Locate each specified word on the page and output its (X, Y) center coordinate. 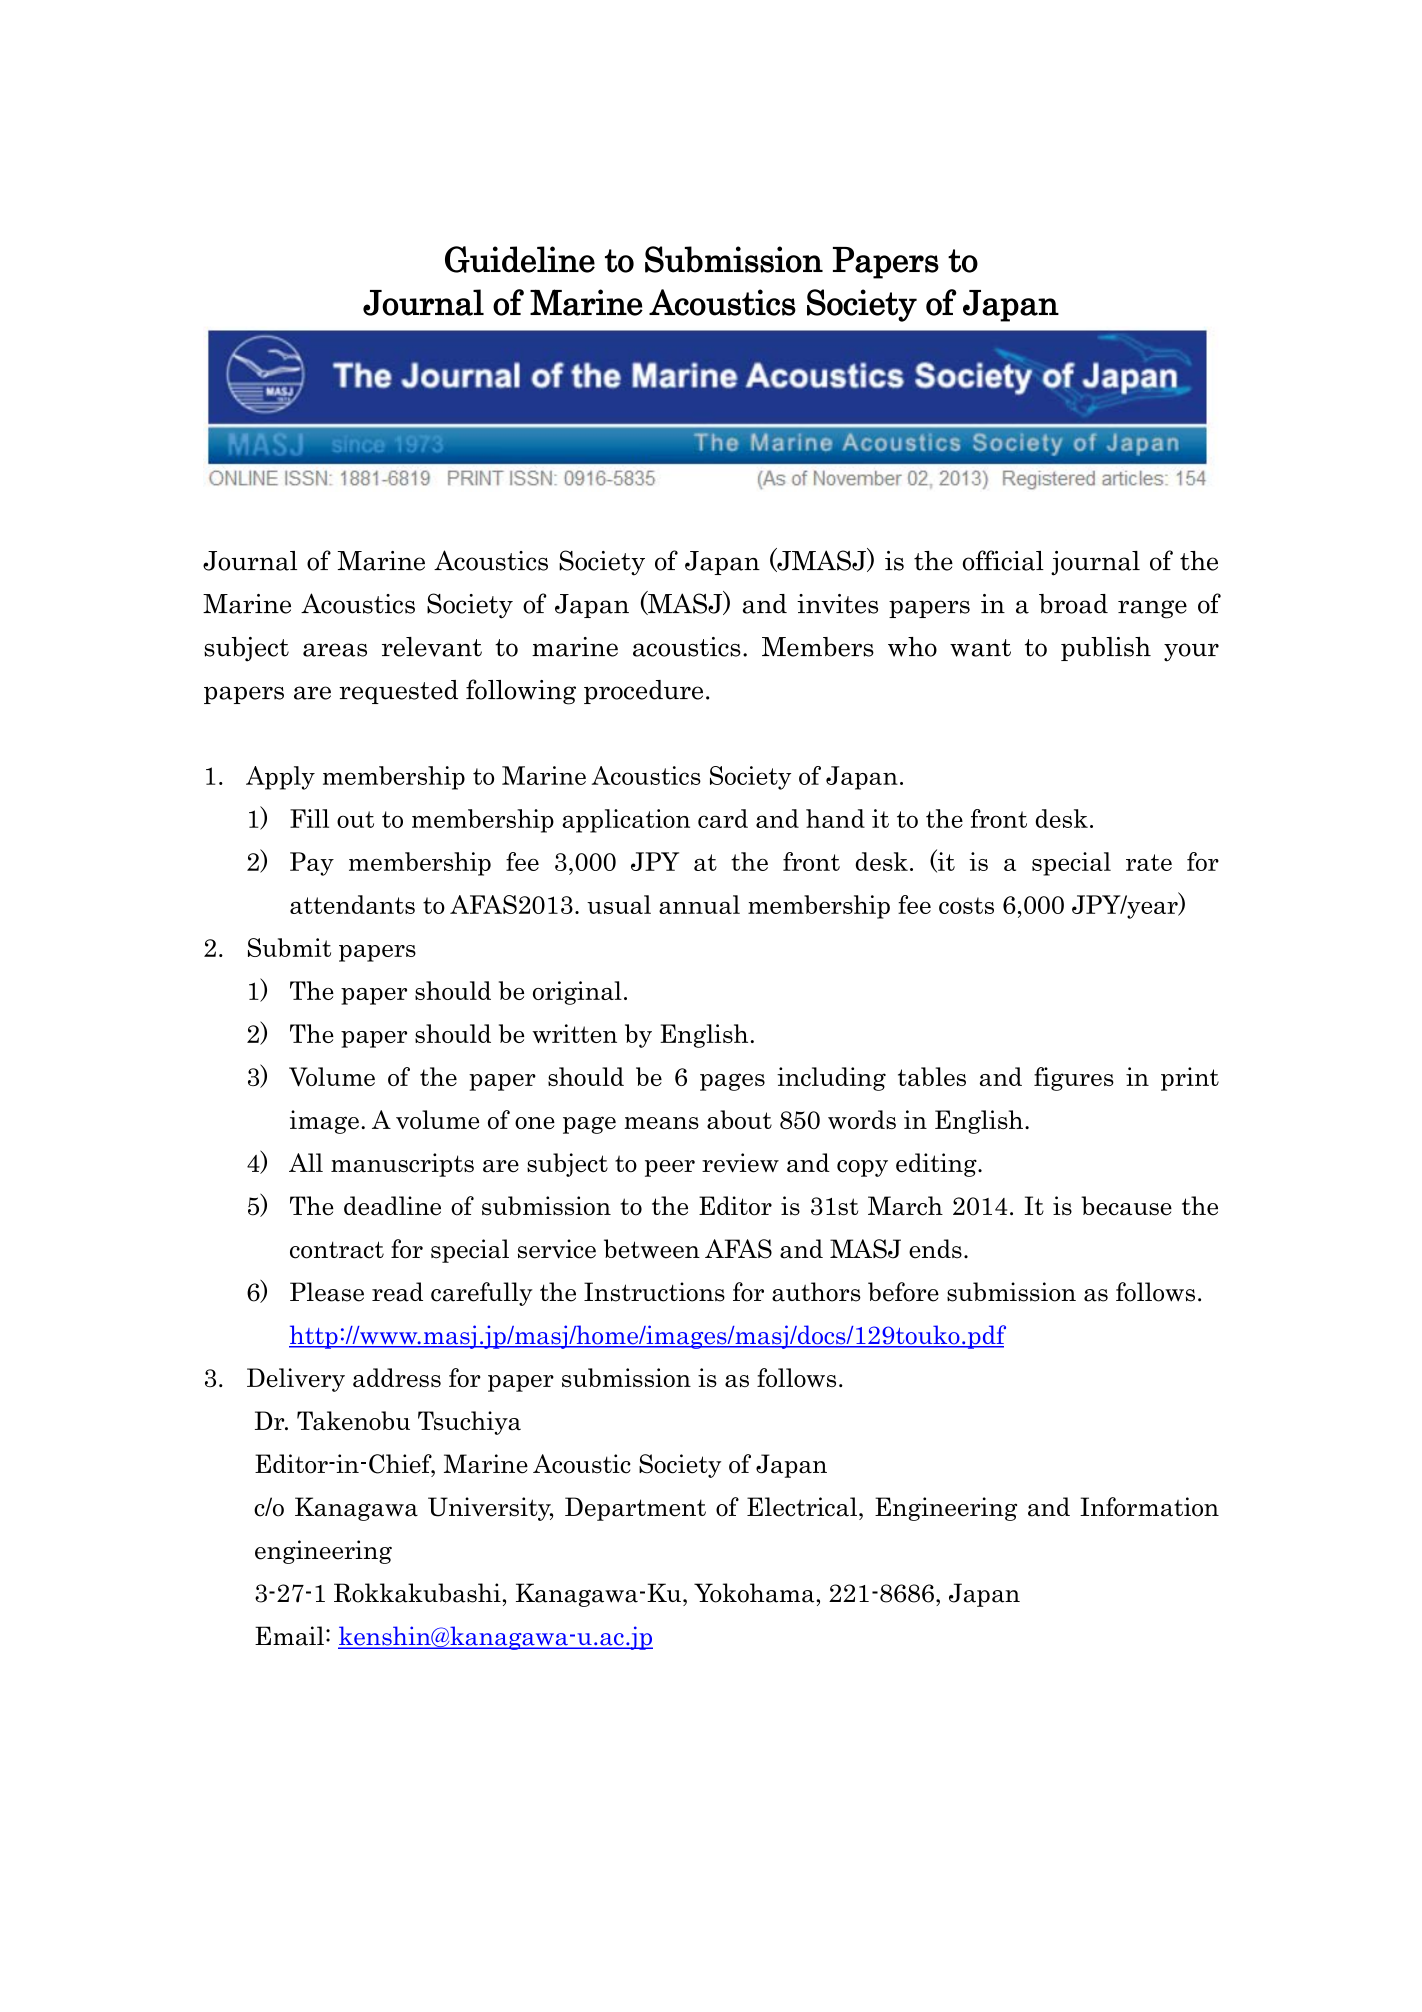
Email (289, 1636)
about (739, 1119)
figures (1074, 1079)
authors (816, 1292)
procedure (643, 692)
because (1126, 1206)
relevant (432, 647)
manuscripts (402, 1165)
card (723, 818)
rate (1149, 862)
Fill (309, 818)
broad (1073, 604)
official (1003, 560)
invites (837, 604)
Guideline (520, 259)
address (397, 1377)
